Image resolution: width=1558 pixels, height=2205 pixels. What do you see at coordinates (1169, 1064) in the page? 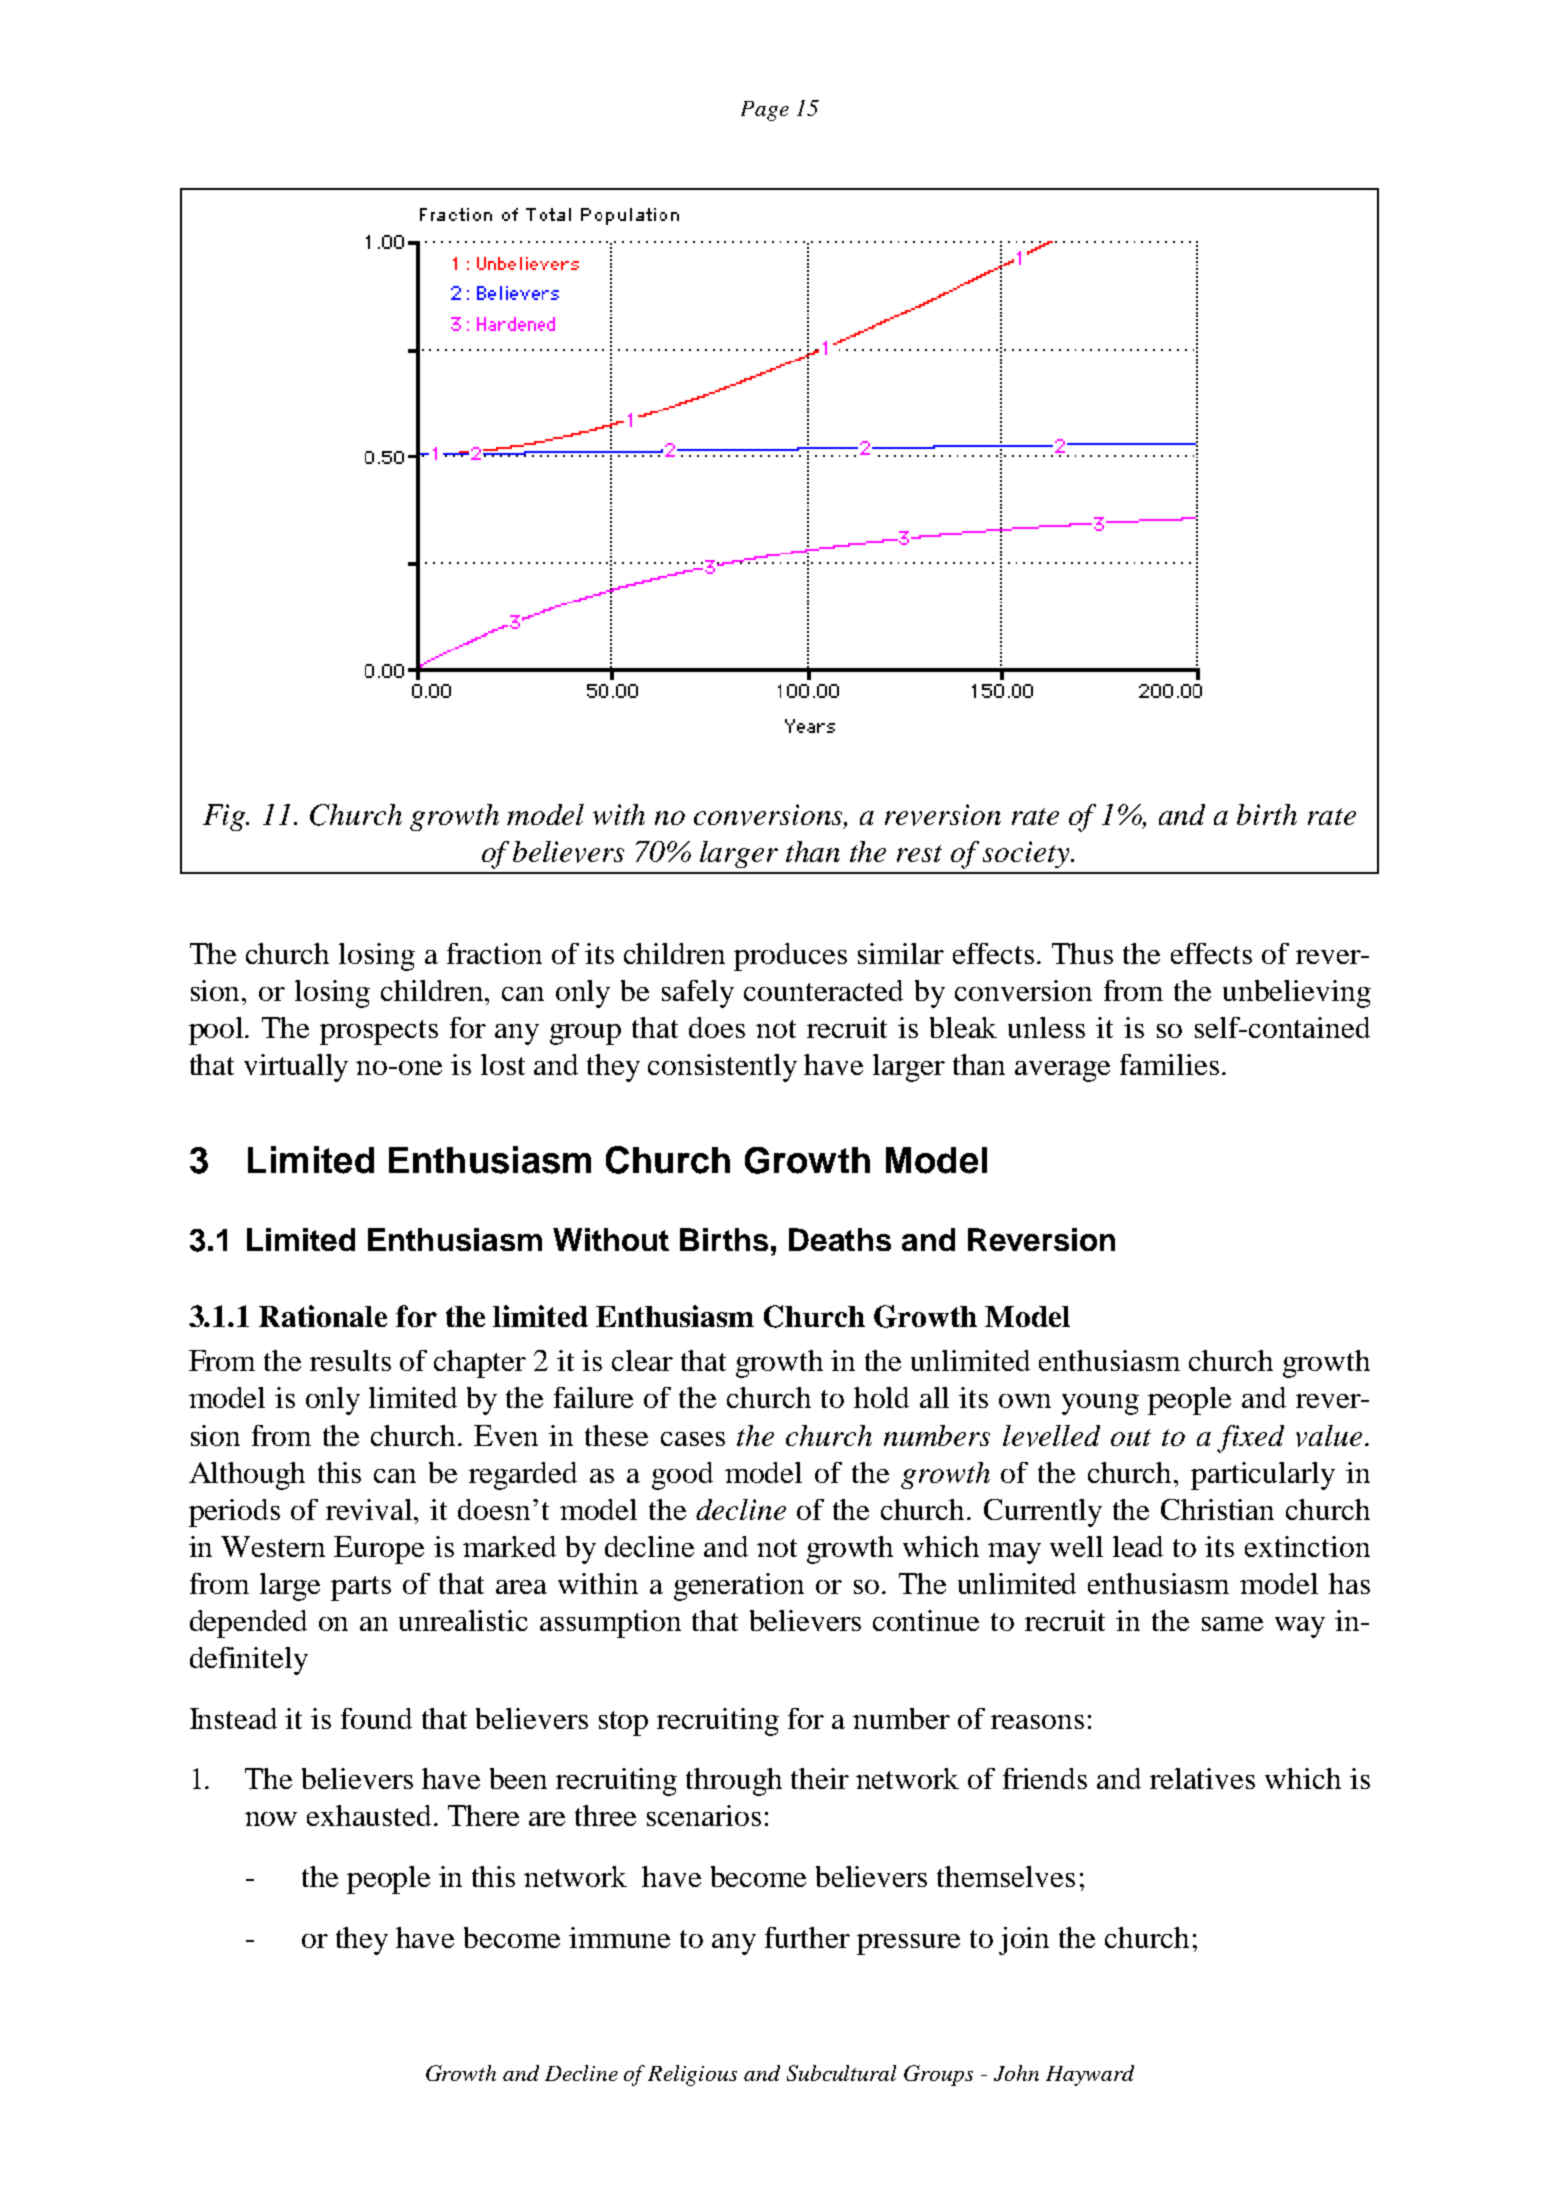
I see `families` at bounding box center [1169, 1064].
